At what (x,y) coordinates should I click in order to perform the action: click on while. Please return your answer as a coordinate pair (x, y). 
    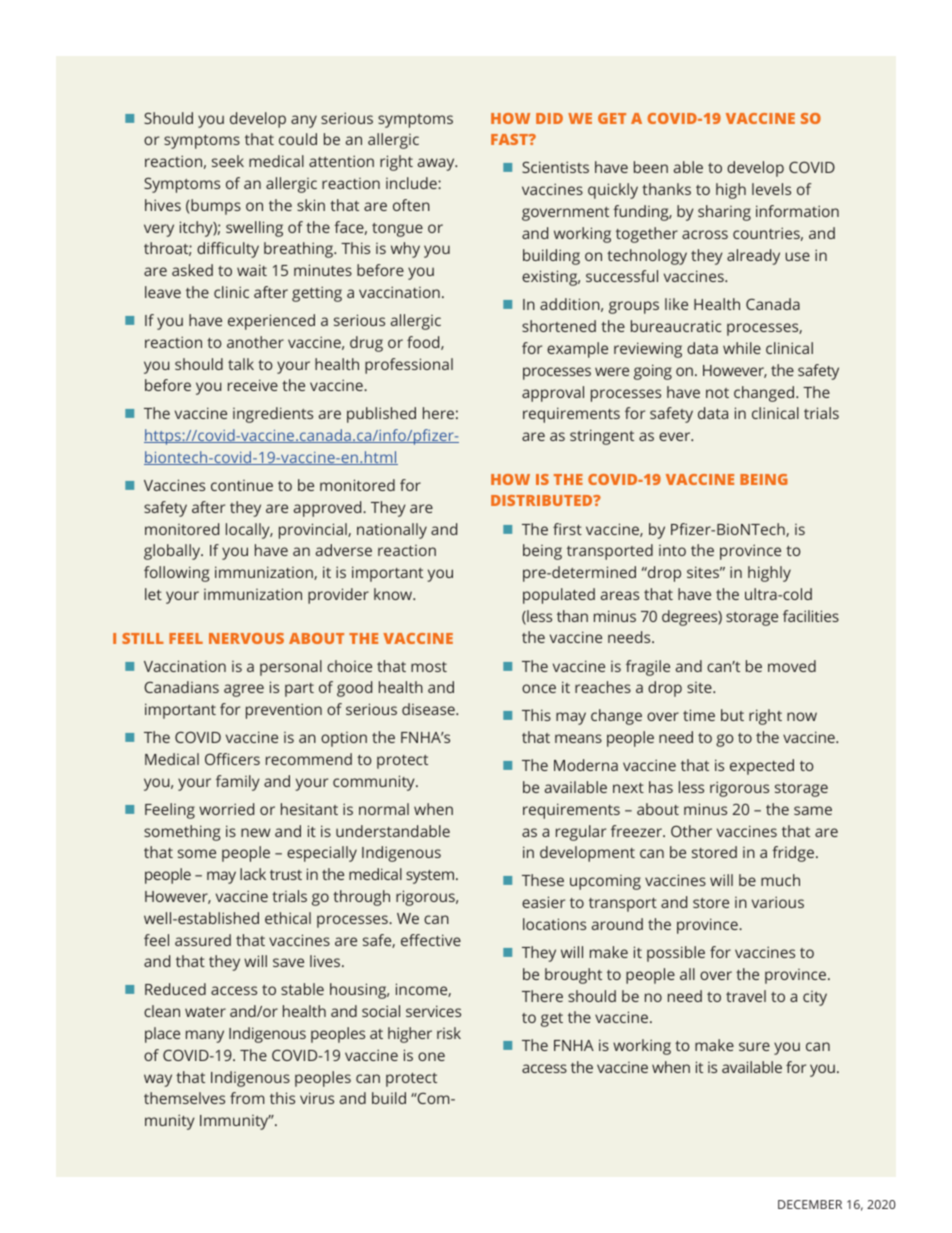
    Looking at the image, I should click on (742, 348).
